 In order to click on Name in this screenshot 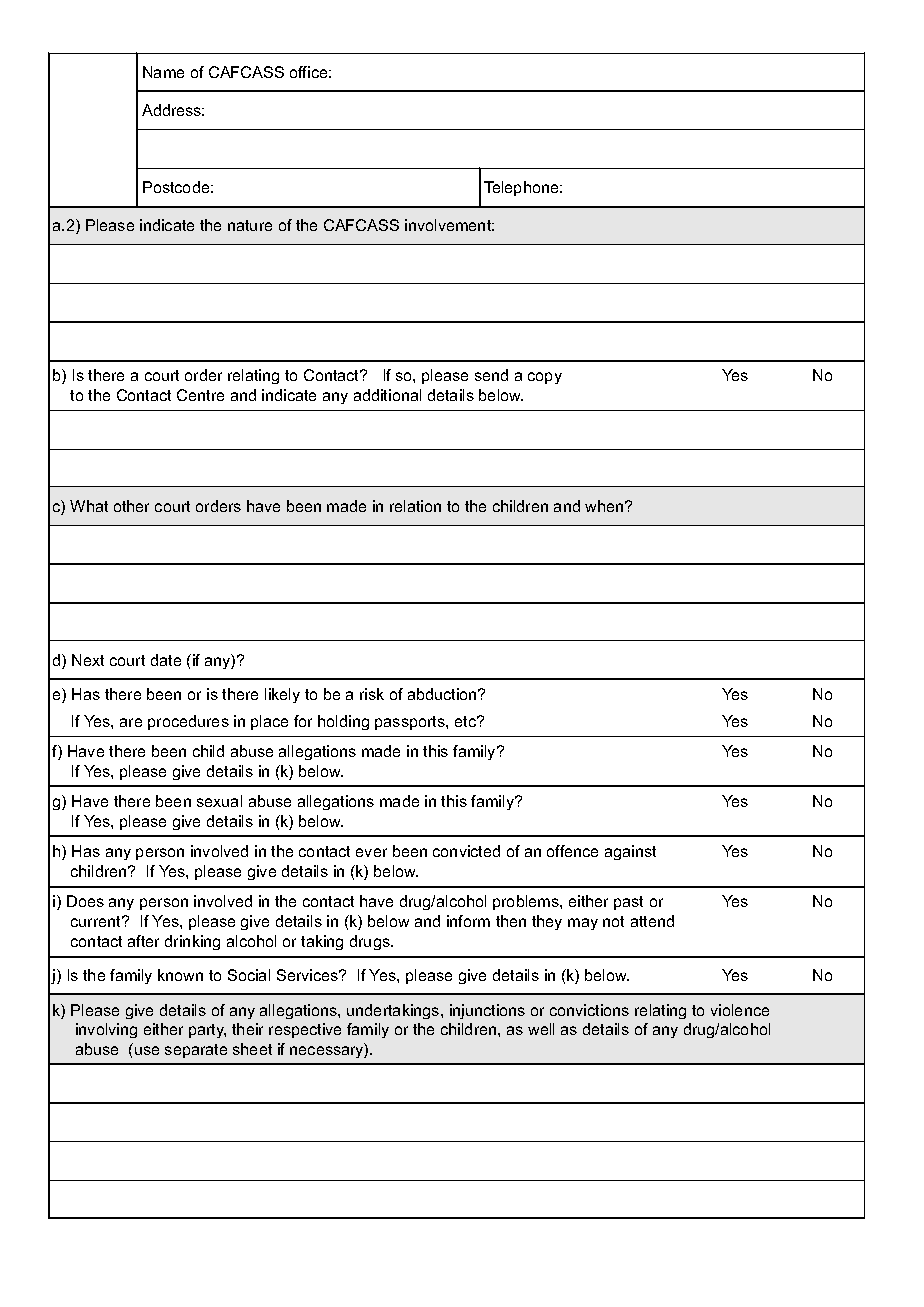, I will do `click(163, 72)`.
